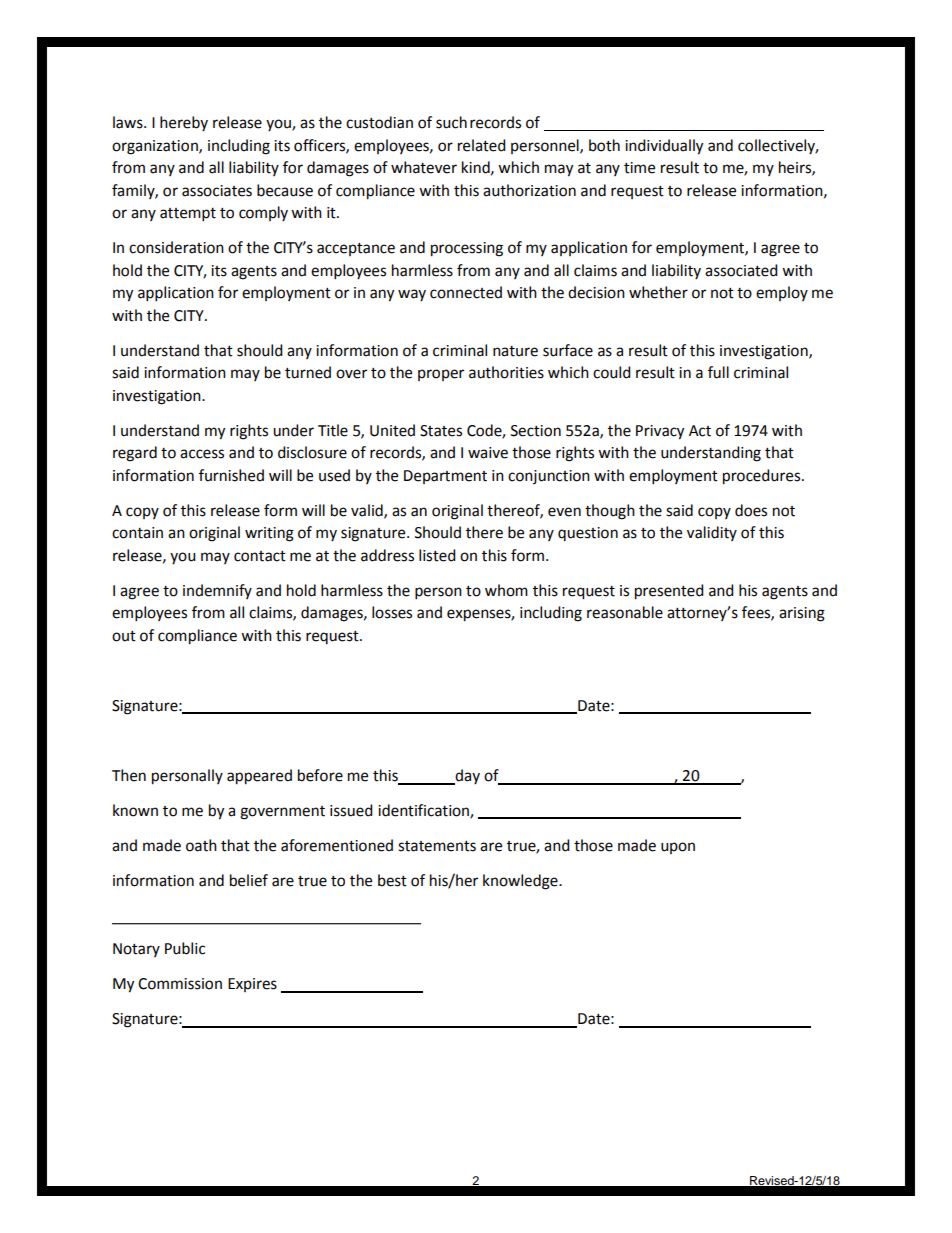 The image size is (952, 1233). What do you see at coordinates (751, 510) in the page?
I see `does` at bounding box center [751, 510].
